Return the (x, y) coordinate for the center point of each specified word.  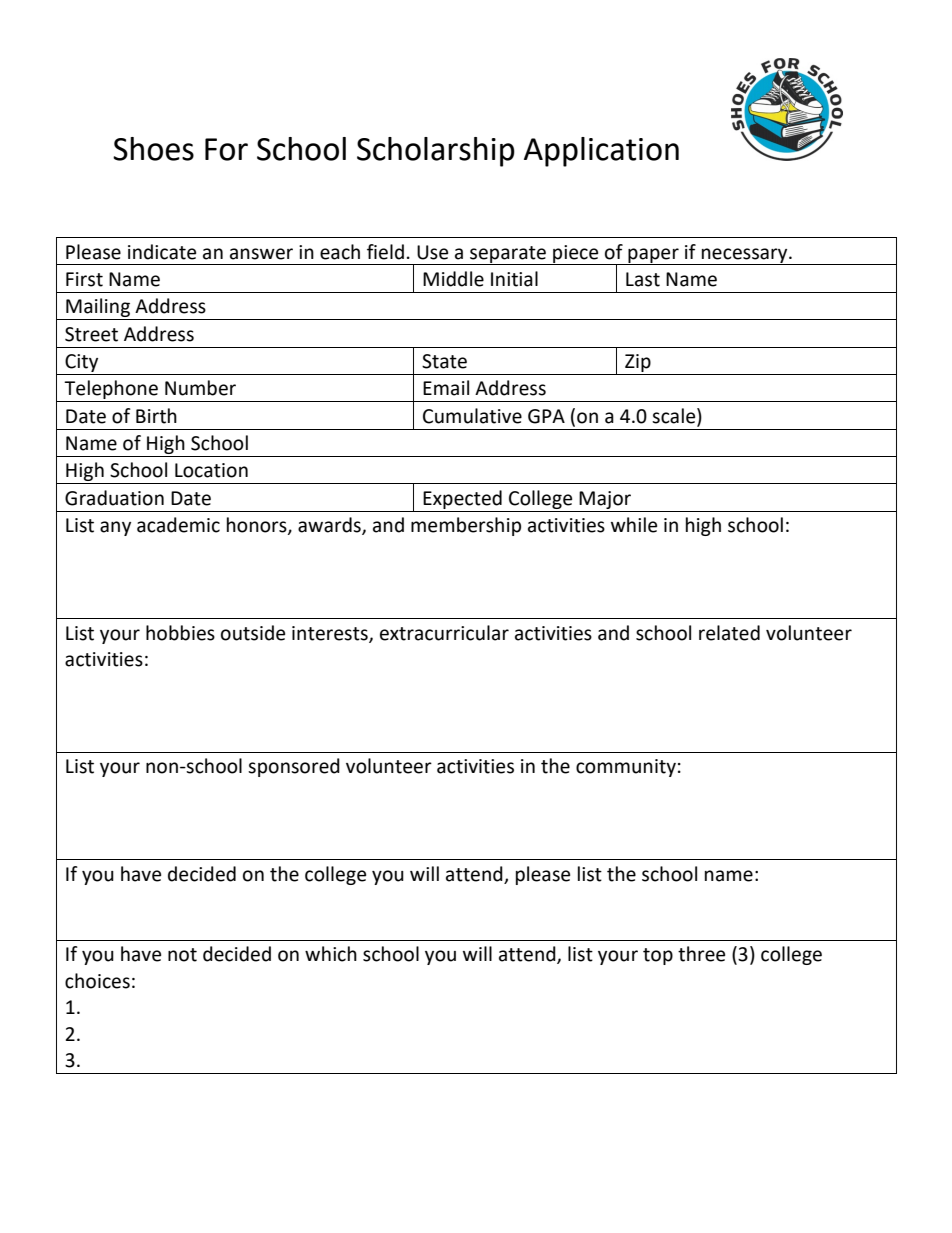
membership (466, 526)
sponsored (294, 767)
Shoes (153, 149)
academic (178, 525)
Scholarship (436, 152)
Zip (638, 363)
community (626, 768)
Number (200, 388)
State (444, 361)
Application (601, 152)
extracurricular (444, 633)
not (182, 955)
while (634, 525)
